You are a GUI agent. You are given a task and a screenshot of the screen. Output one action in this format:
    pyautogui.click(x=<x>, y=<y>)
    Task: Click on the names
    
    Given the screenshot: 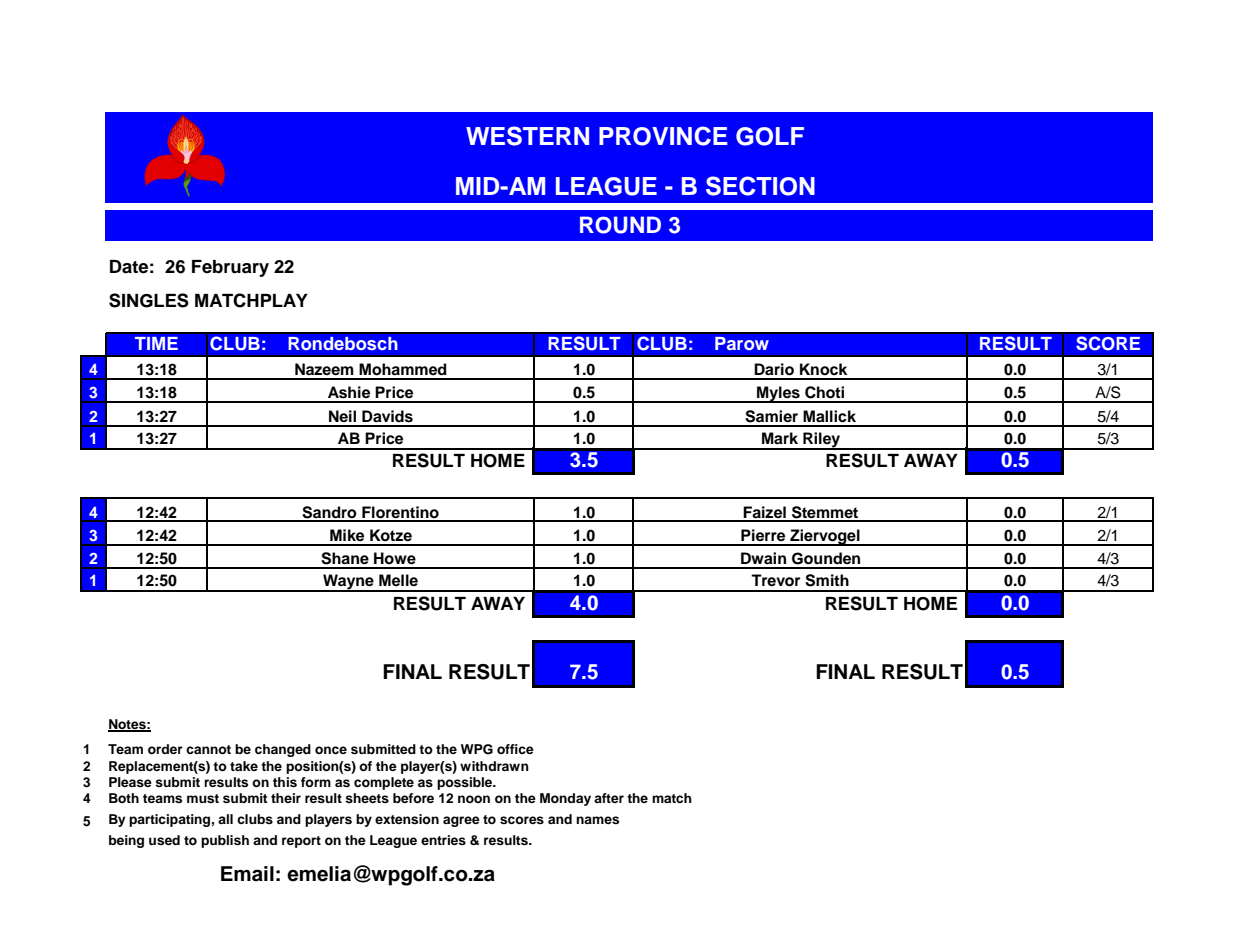 What is the action you would take?
    pyautogui.click(x=597, y=820)
